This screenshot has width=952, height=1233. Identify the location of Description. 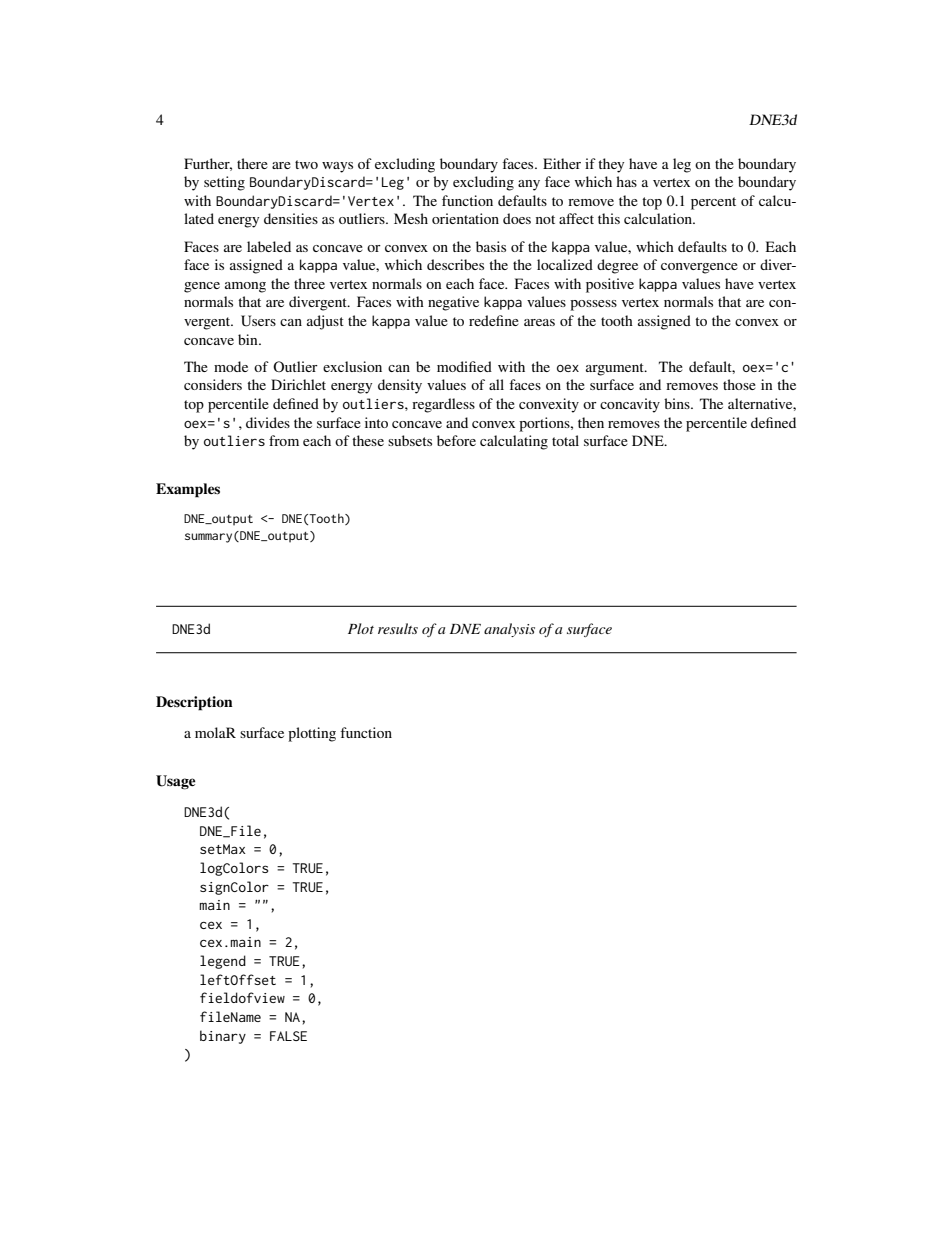
(194, 703).
